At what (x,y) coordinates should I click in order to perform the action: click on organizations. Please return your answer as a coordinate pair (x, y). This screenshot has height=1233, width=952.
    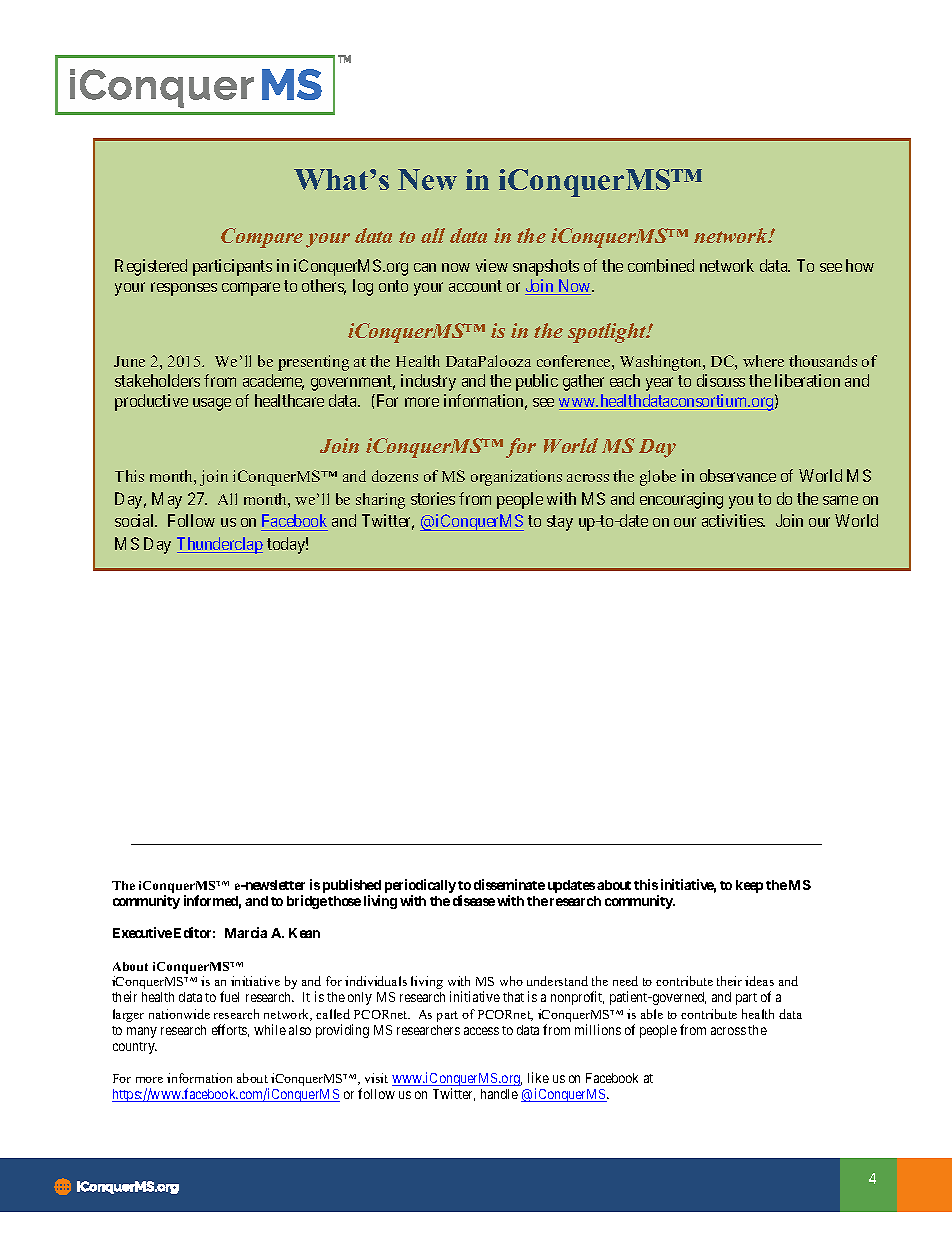
    Looking at the image, I should click on (516, 478).
